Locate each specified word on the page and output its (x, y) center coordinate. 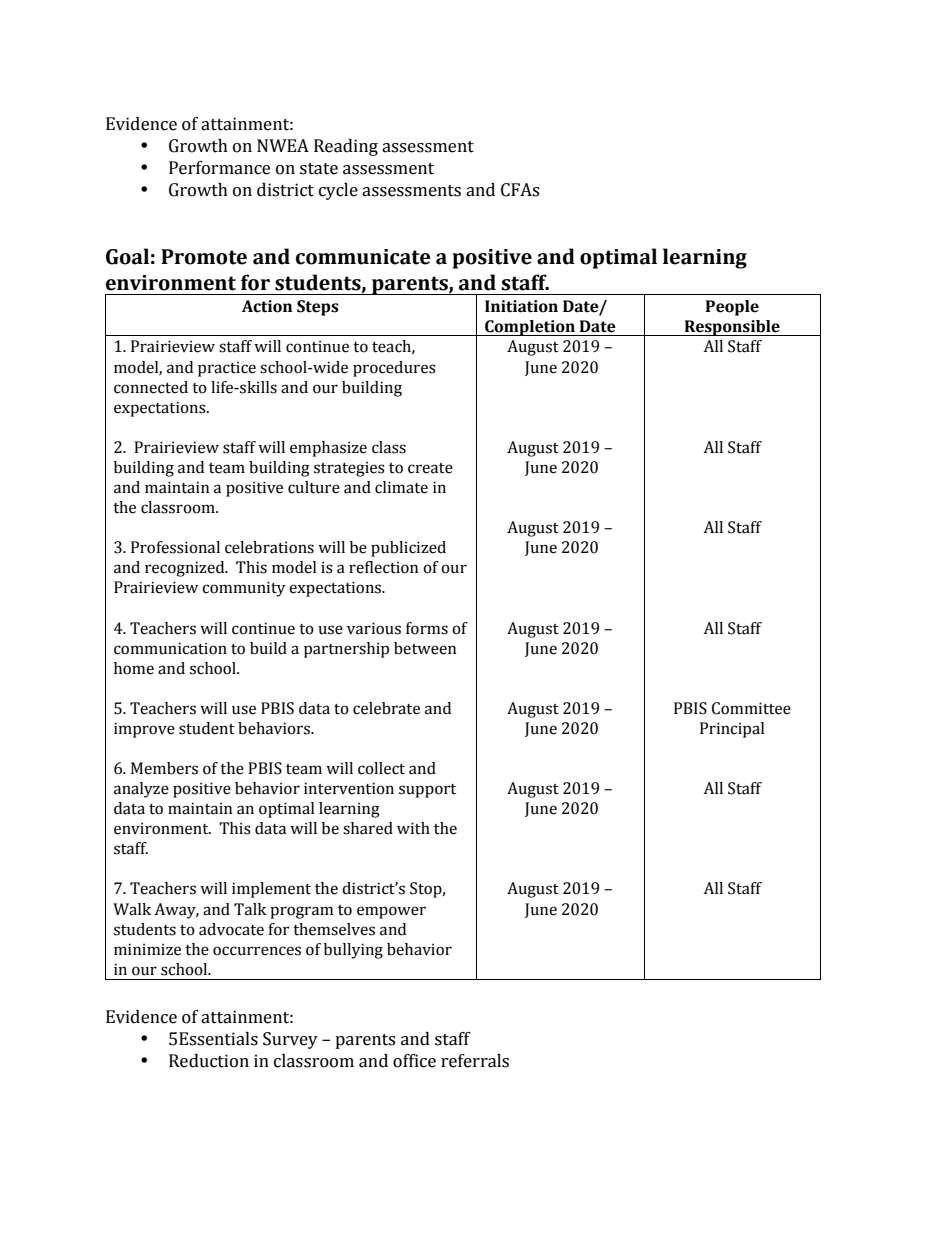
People (732, 308)
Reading (346, 147)
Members (164, 768)
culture (314, 487)
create (430, 468)
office (414, 1061)
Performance (219, 168)
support (427, 791)
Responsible (732, 328)
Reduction (209, 1061)
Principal (732, 730)
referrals (475, 1061)
